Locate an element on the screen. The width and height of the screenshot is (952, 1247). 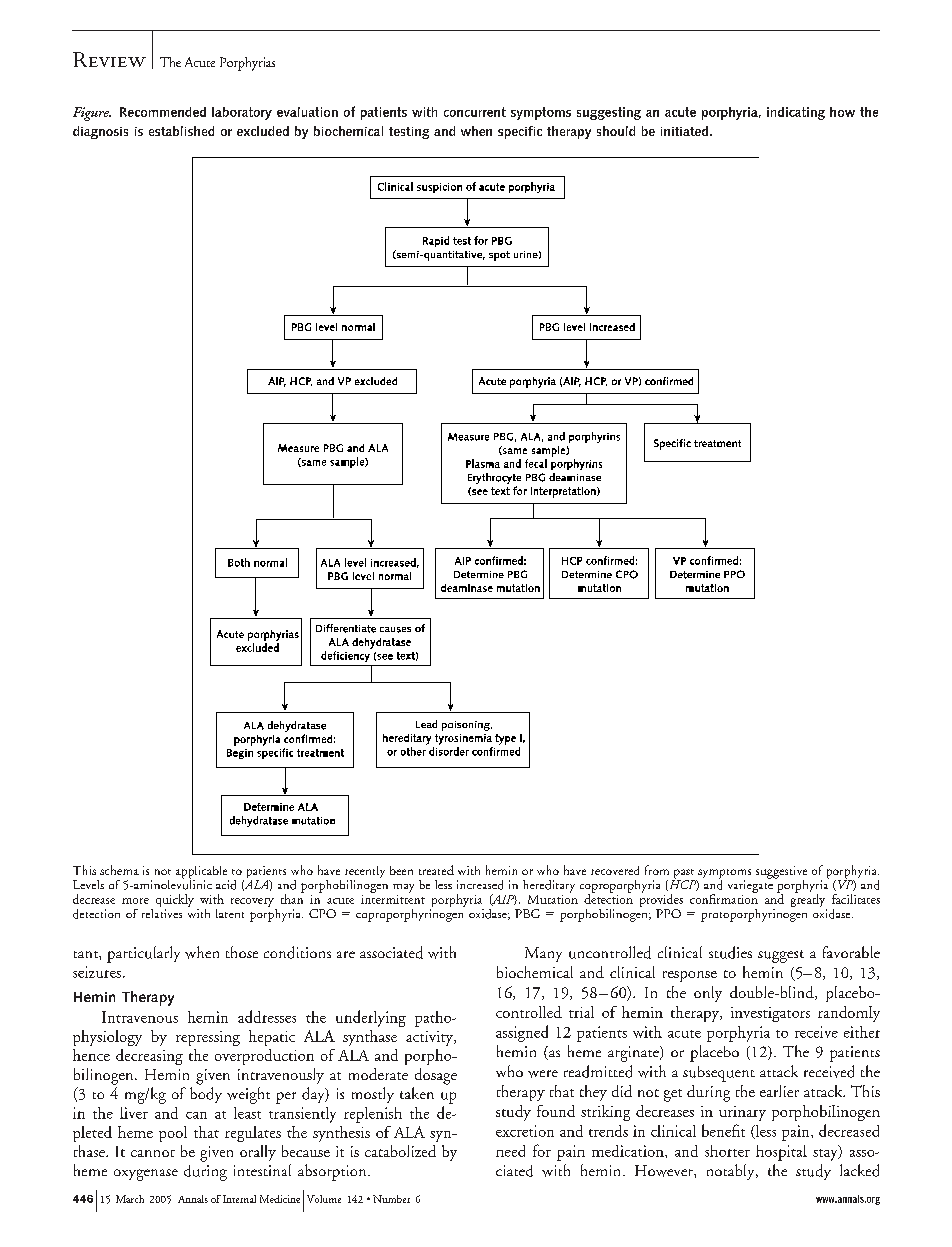
cannot is located at coordinates (153, 1153).
